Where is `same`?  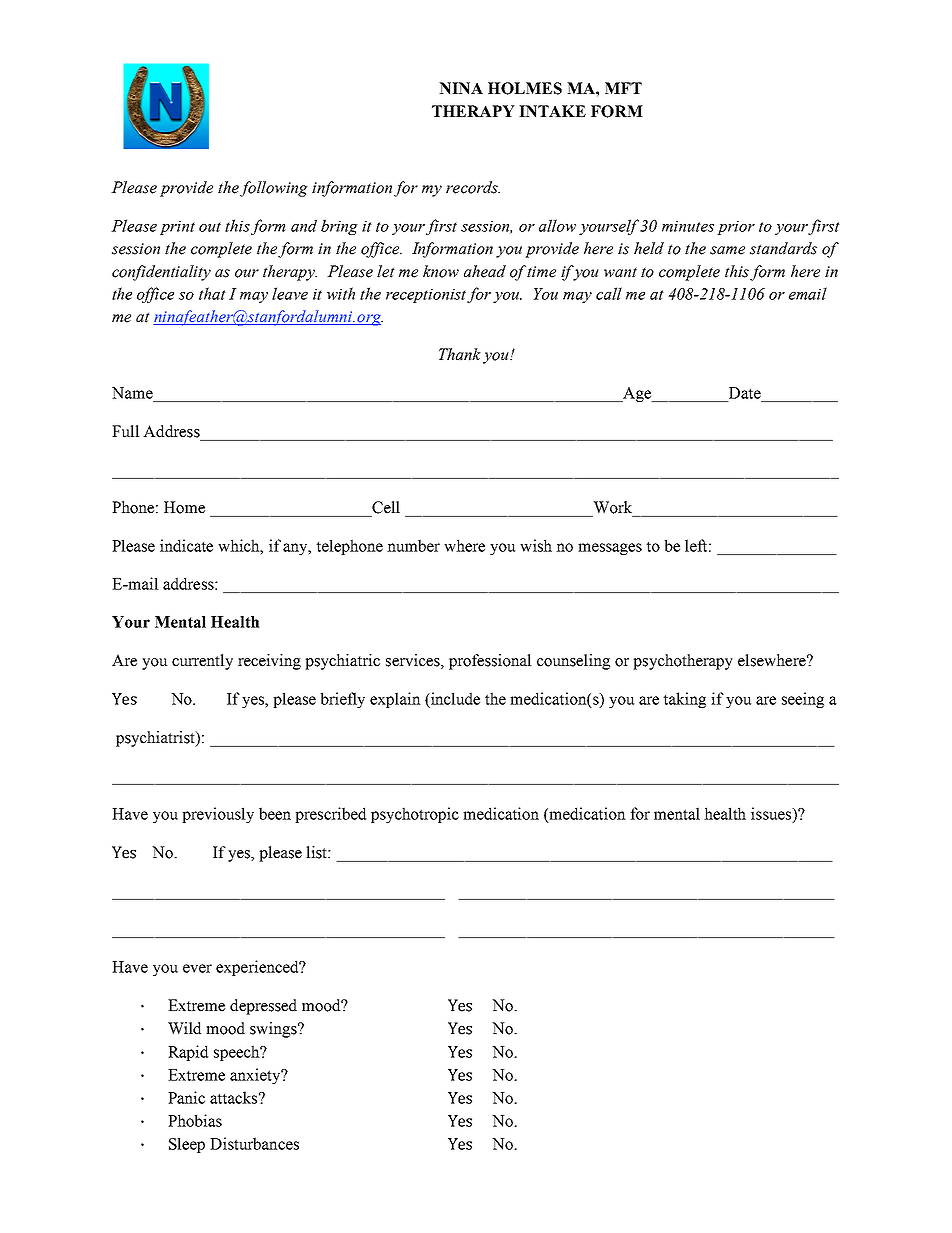
same is located at coordinates (727, 250).
